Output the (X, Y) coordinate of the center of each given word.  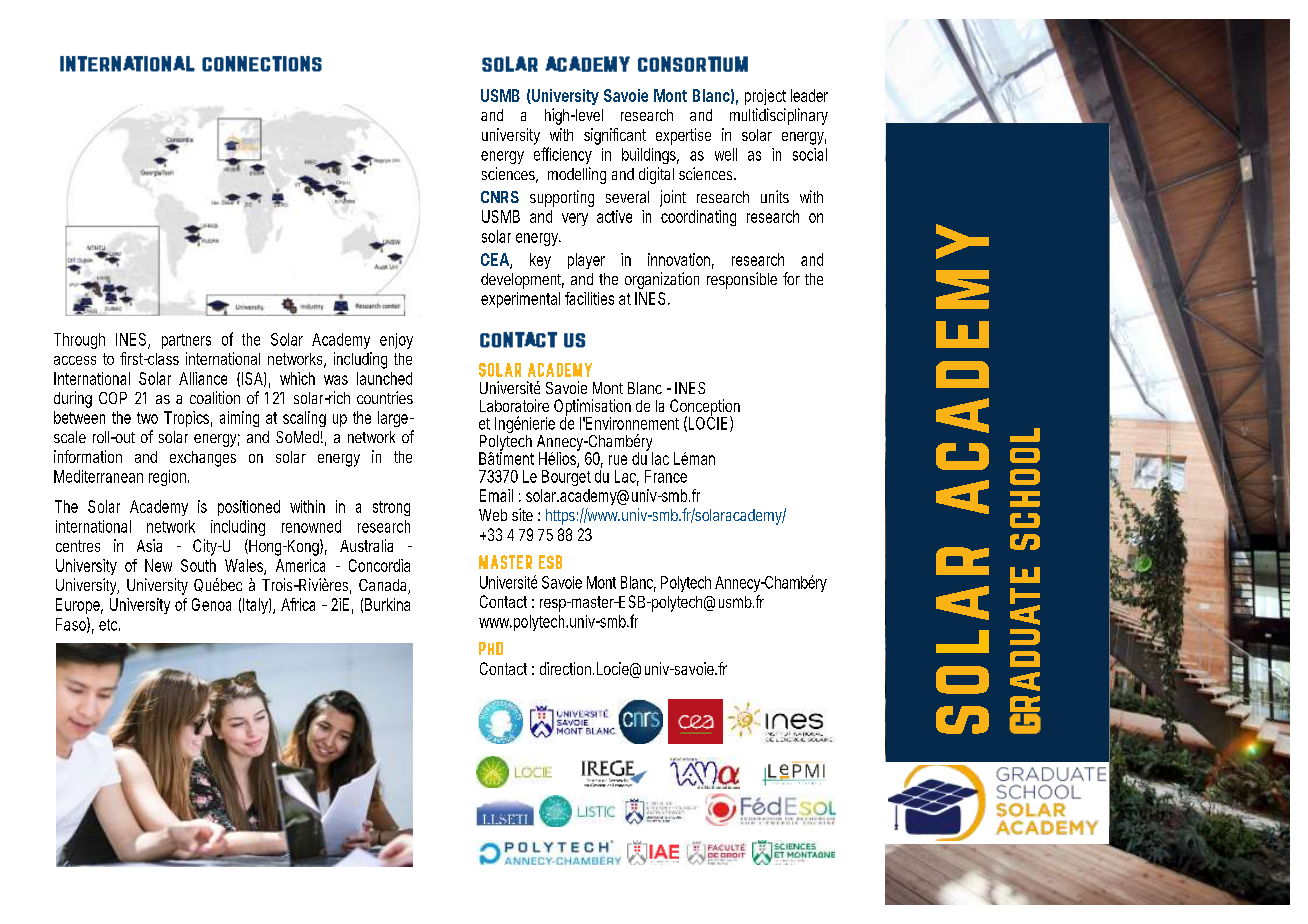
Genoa (211, 604)
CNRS (500, 197)
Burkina (387, 604)
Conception (705, 408)
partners (186, 341)
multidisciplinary (779, 116)
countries (385, 397)
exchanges (203, 459)
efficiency (563, 155)
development (522, 281)
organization (662, 280)
